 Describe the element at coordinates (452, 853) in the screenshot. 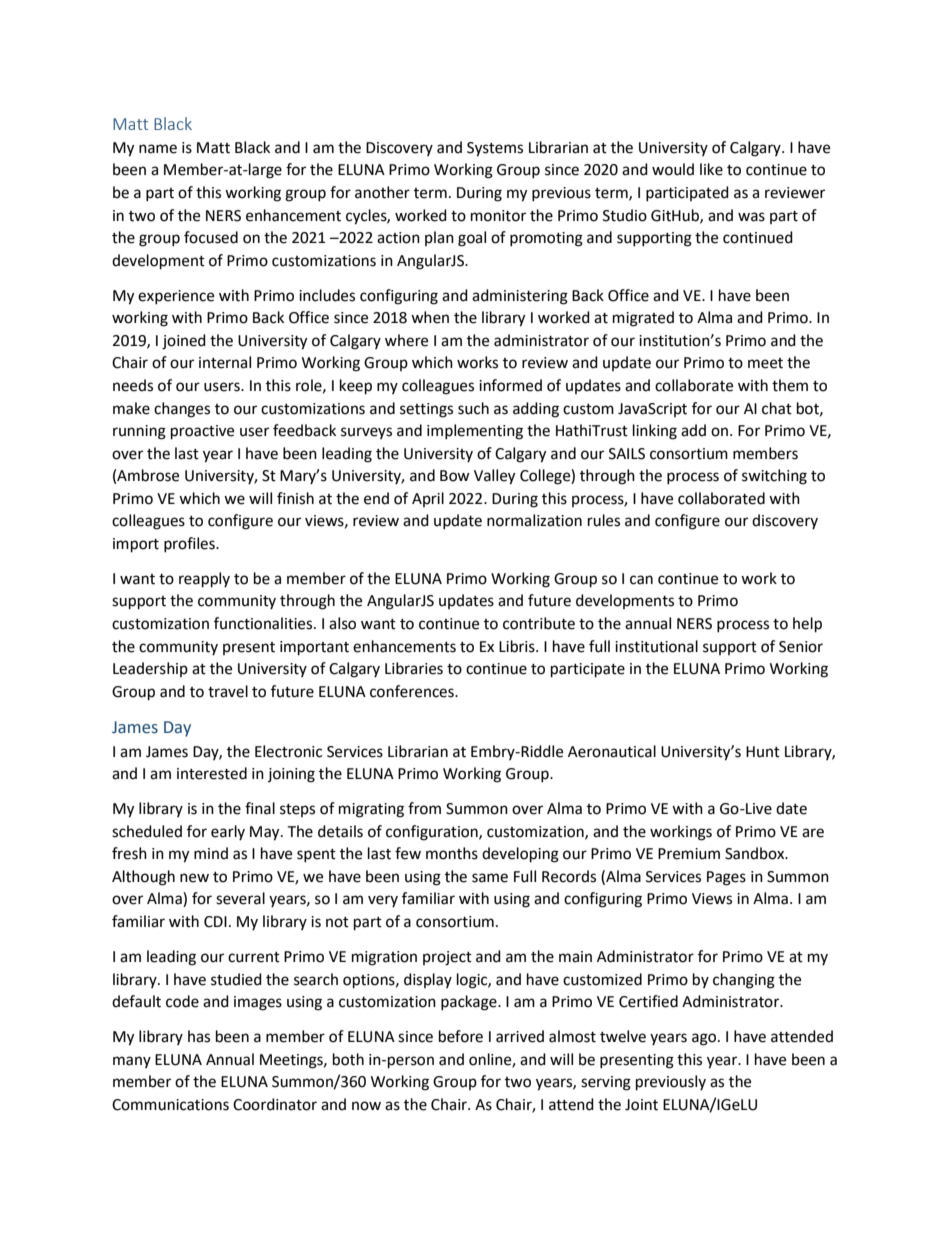

I see `months` at that location.
